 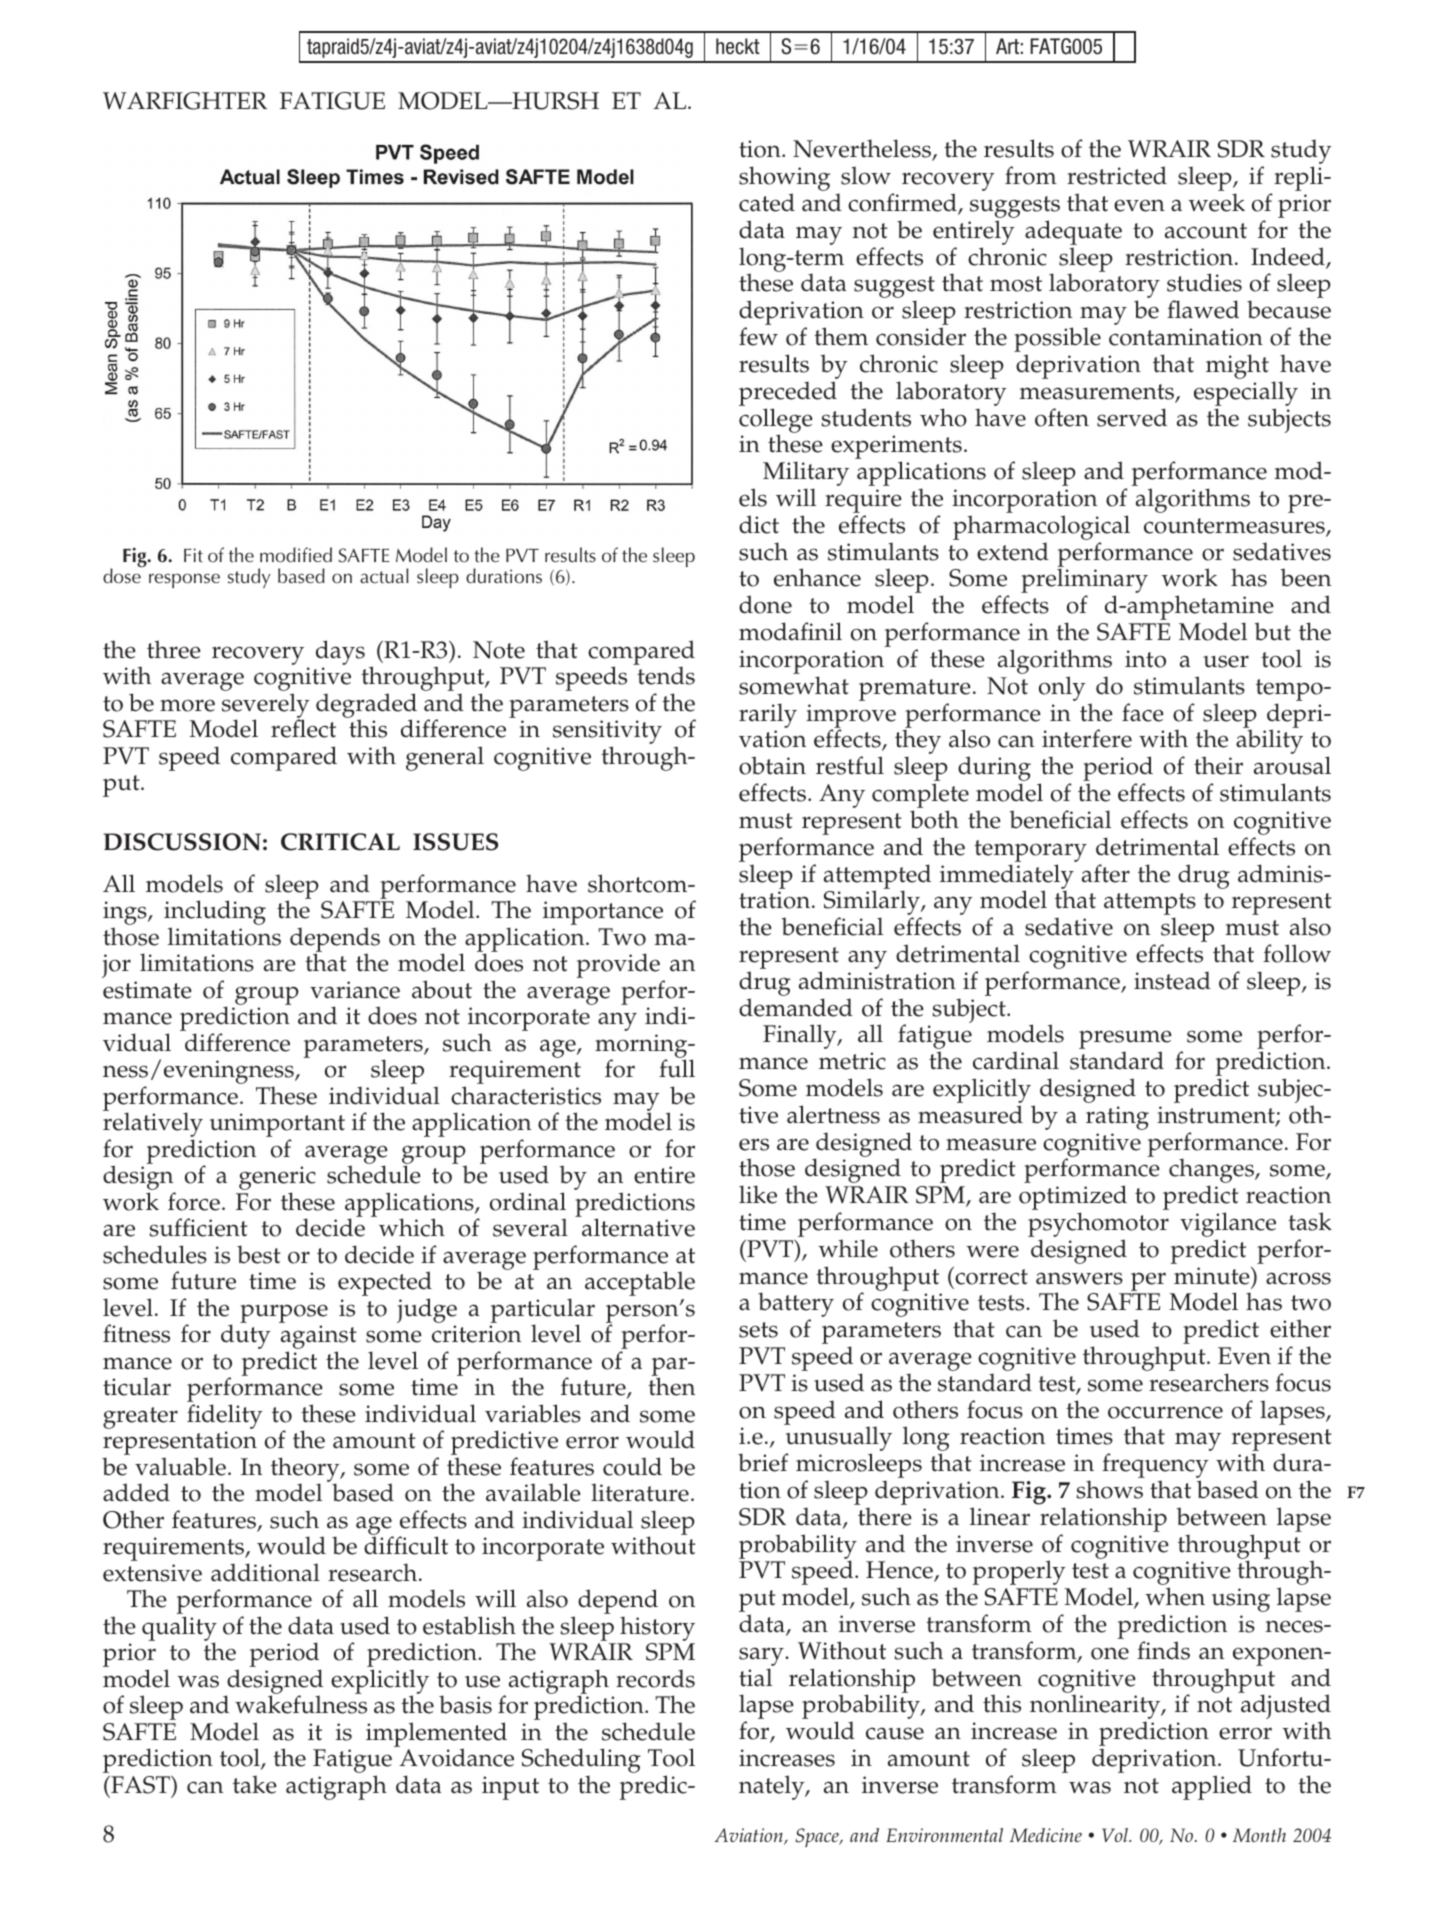 I want to click on Space, so click(x=818, y=1837).
